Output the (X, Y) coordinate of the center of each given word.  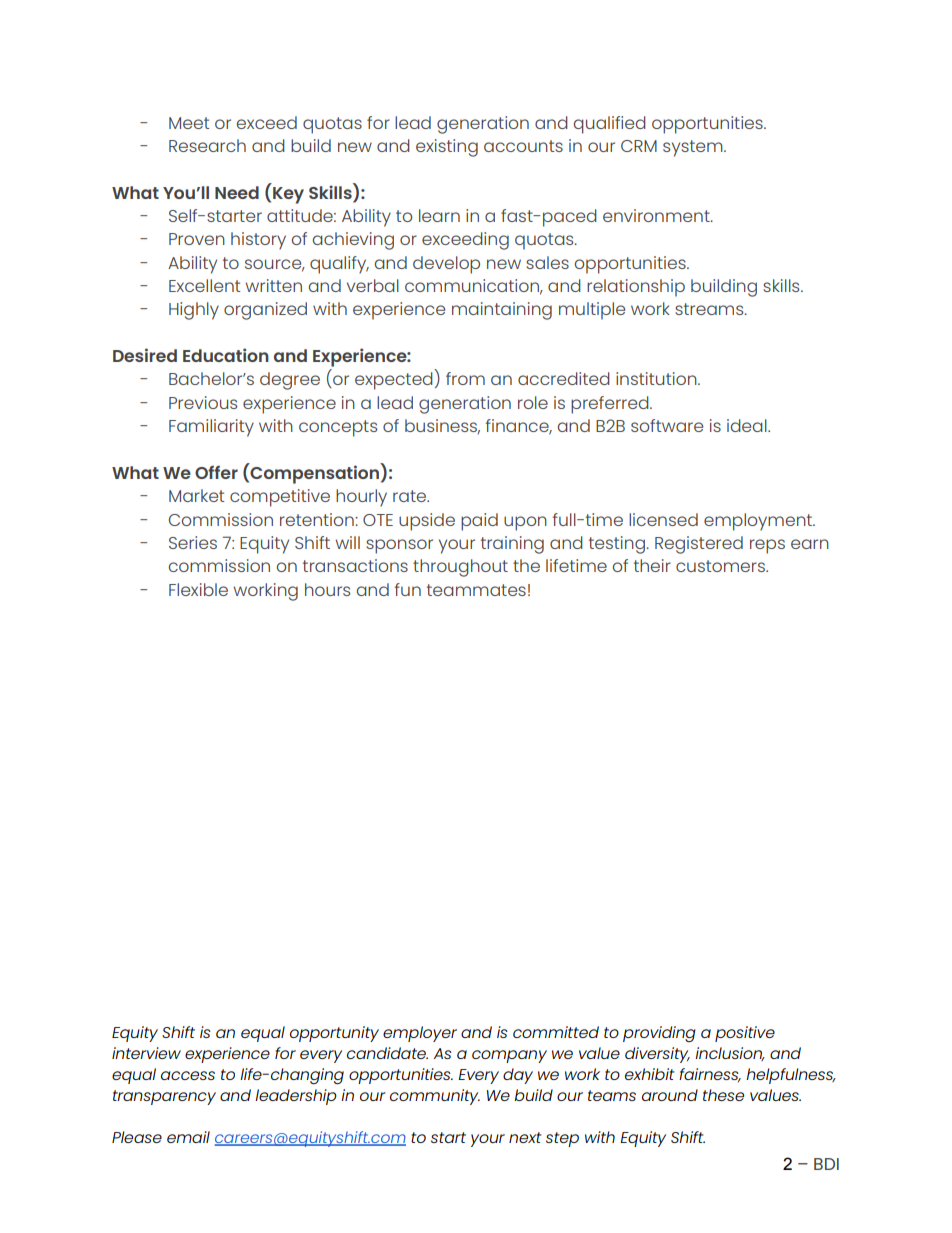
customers (721, 566)
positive (745, 1034)
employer (420, 1034)
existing (447, 148)
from (465, 378)
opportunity (334, 1034)
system (694, 148)
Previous (203, 402)
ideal (748, 425)
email (188, 1137)
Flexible (198, 589)
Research (207, 145)
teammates (476, 590)
